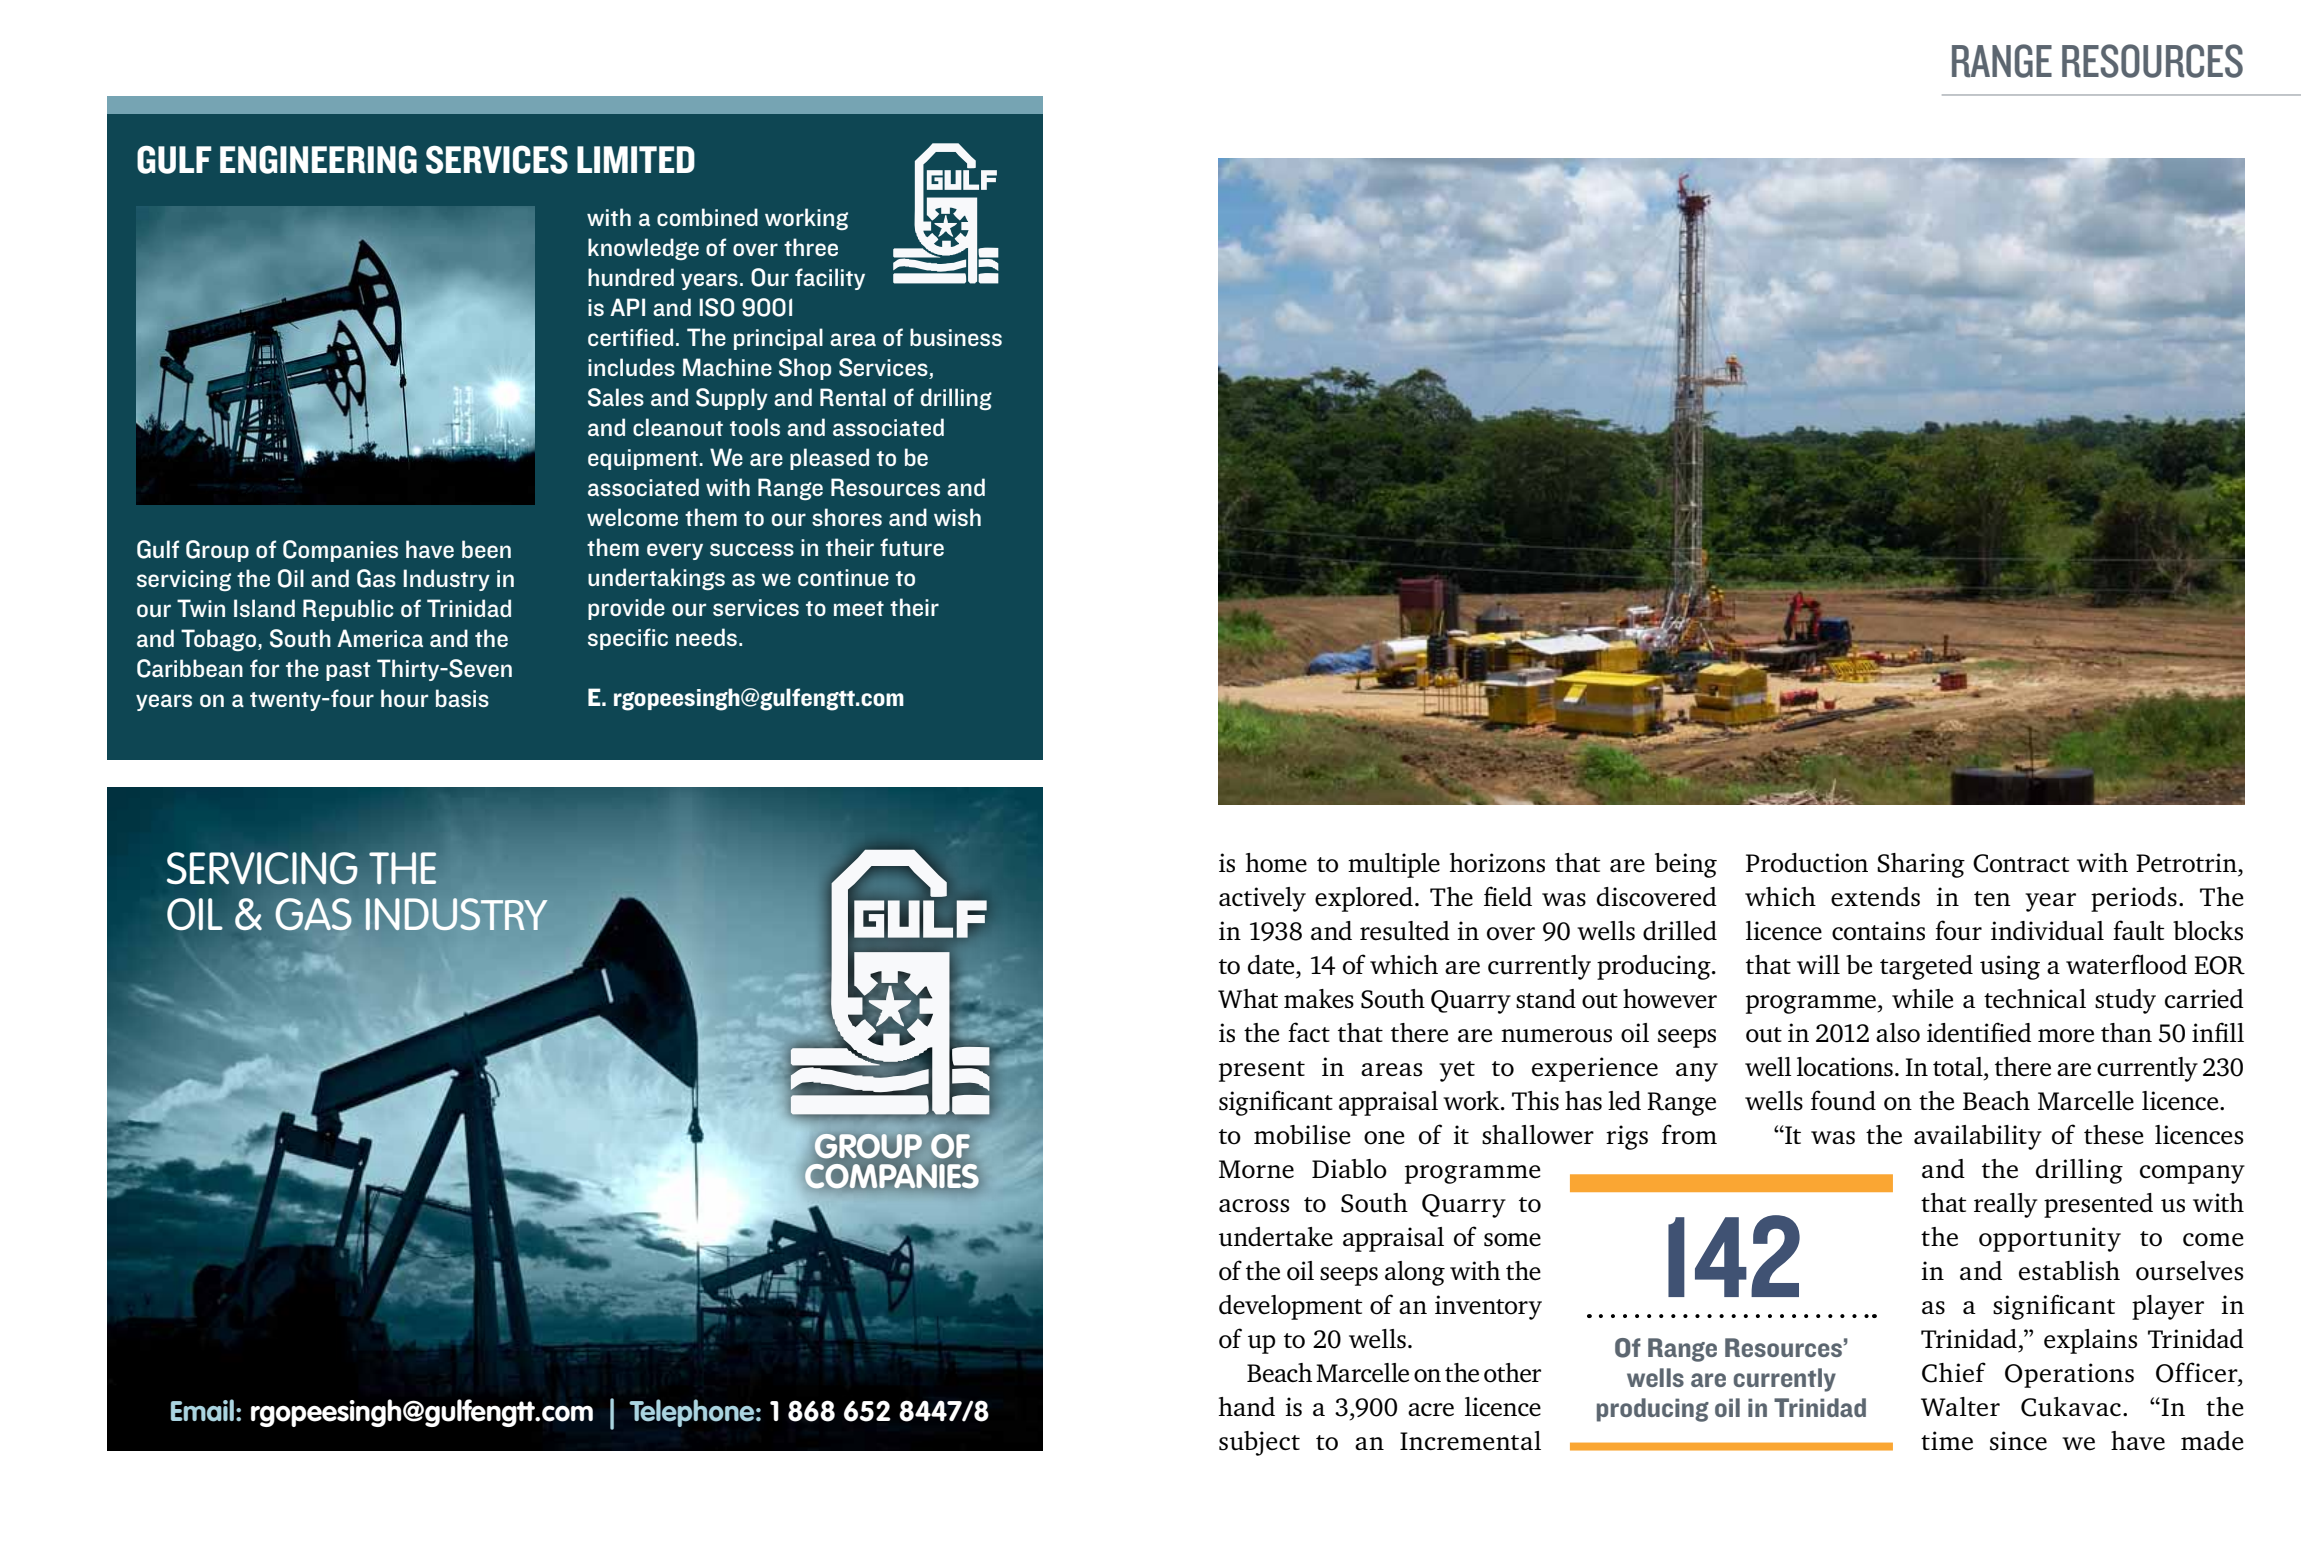  Describe the element at coordinates (202, 1410) in the image. I see `Email` at that location.
